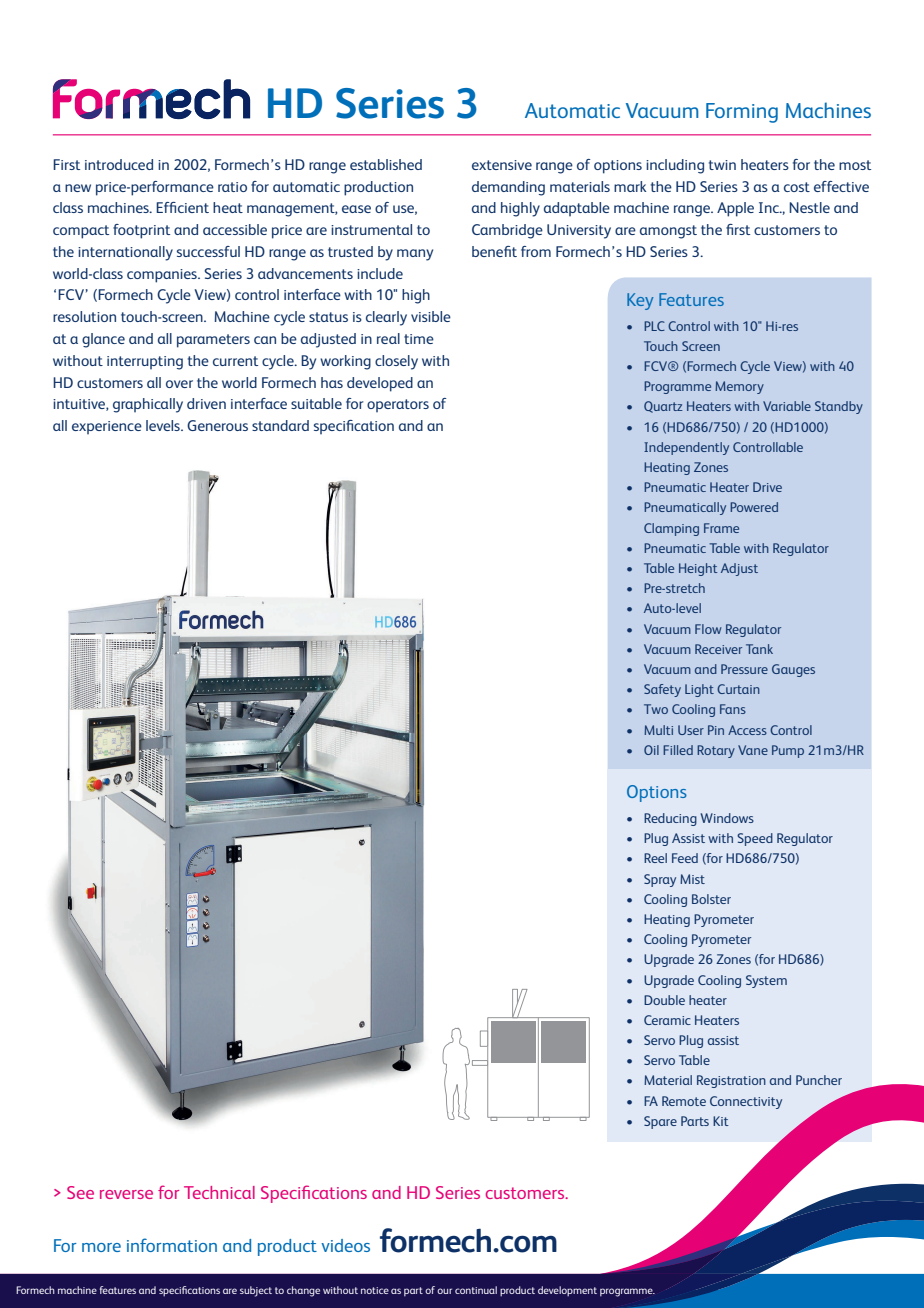  Describe the element at coordinates (502, 165) in the screenshot. I see `extensive` at that location.
